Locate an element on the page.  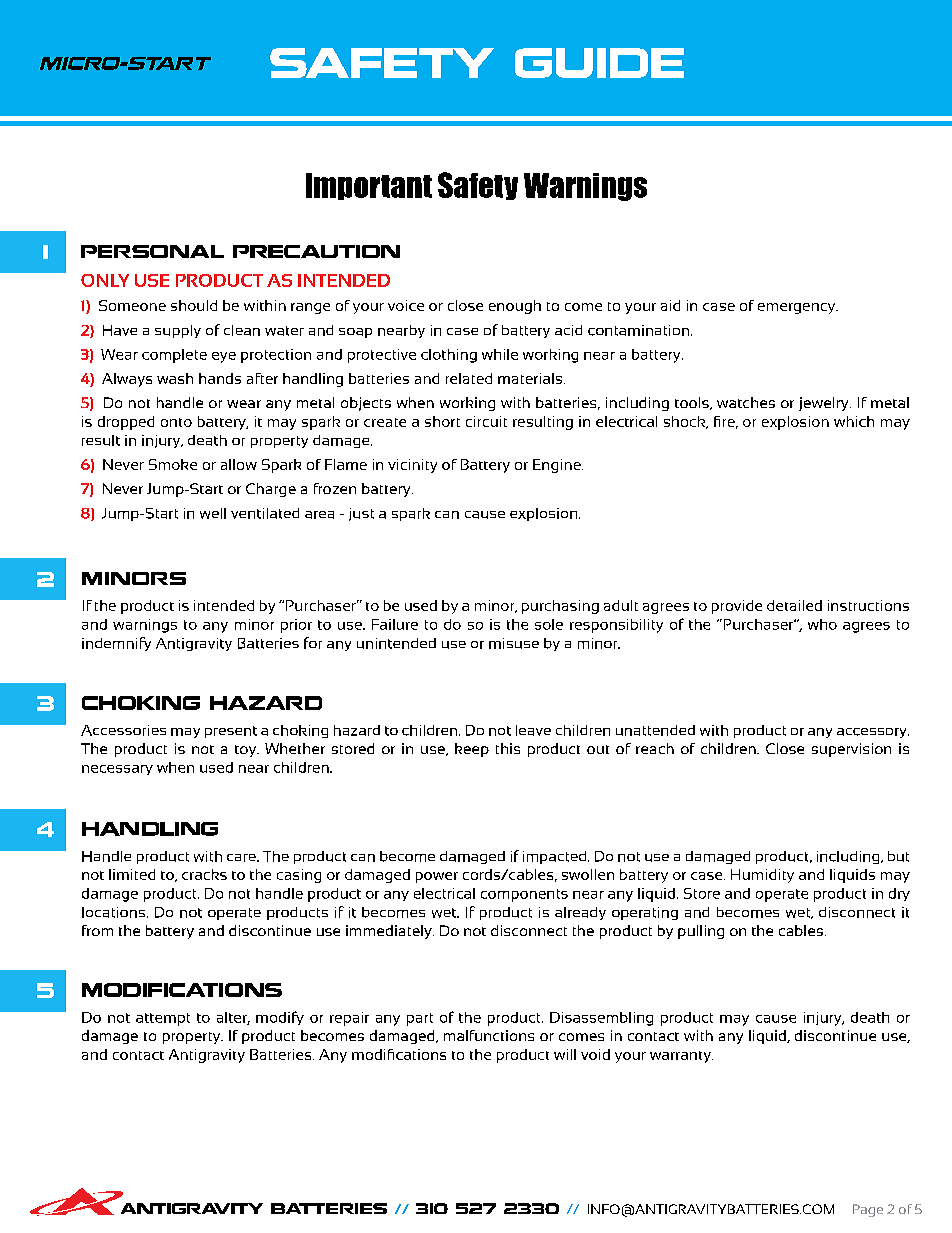
GUIDE is located at coordinates (599, 63).
